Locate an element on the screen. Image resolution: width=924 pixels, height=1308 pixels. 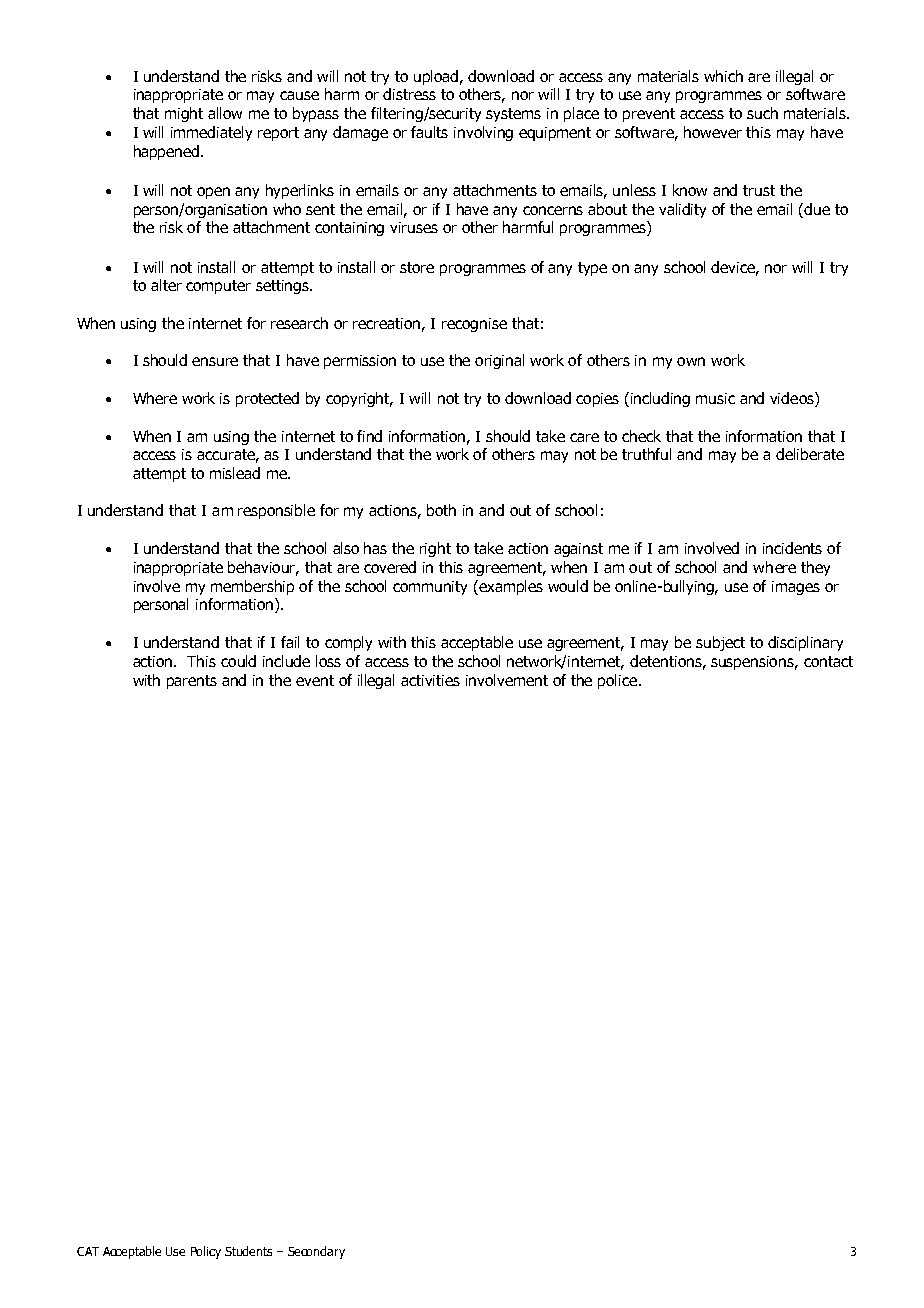
ensure is located at coordinates (215, 361).
